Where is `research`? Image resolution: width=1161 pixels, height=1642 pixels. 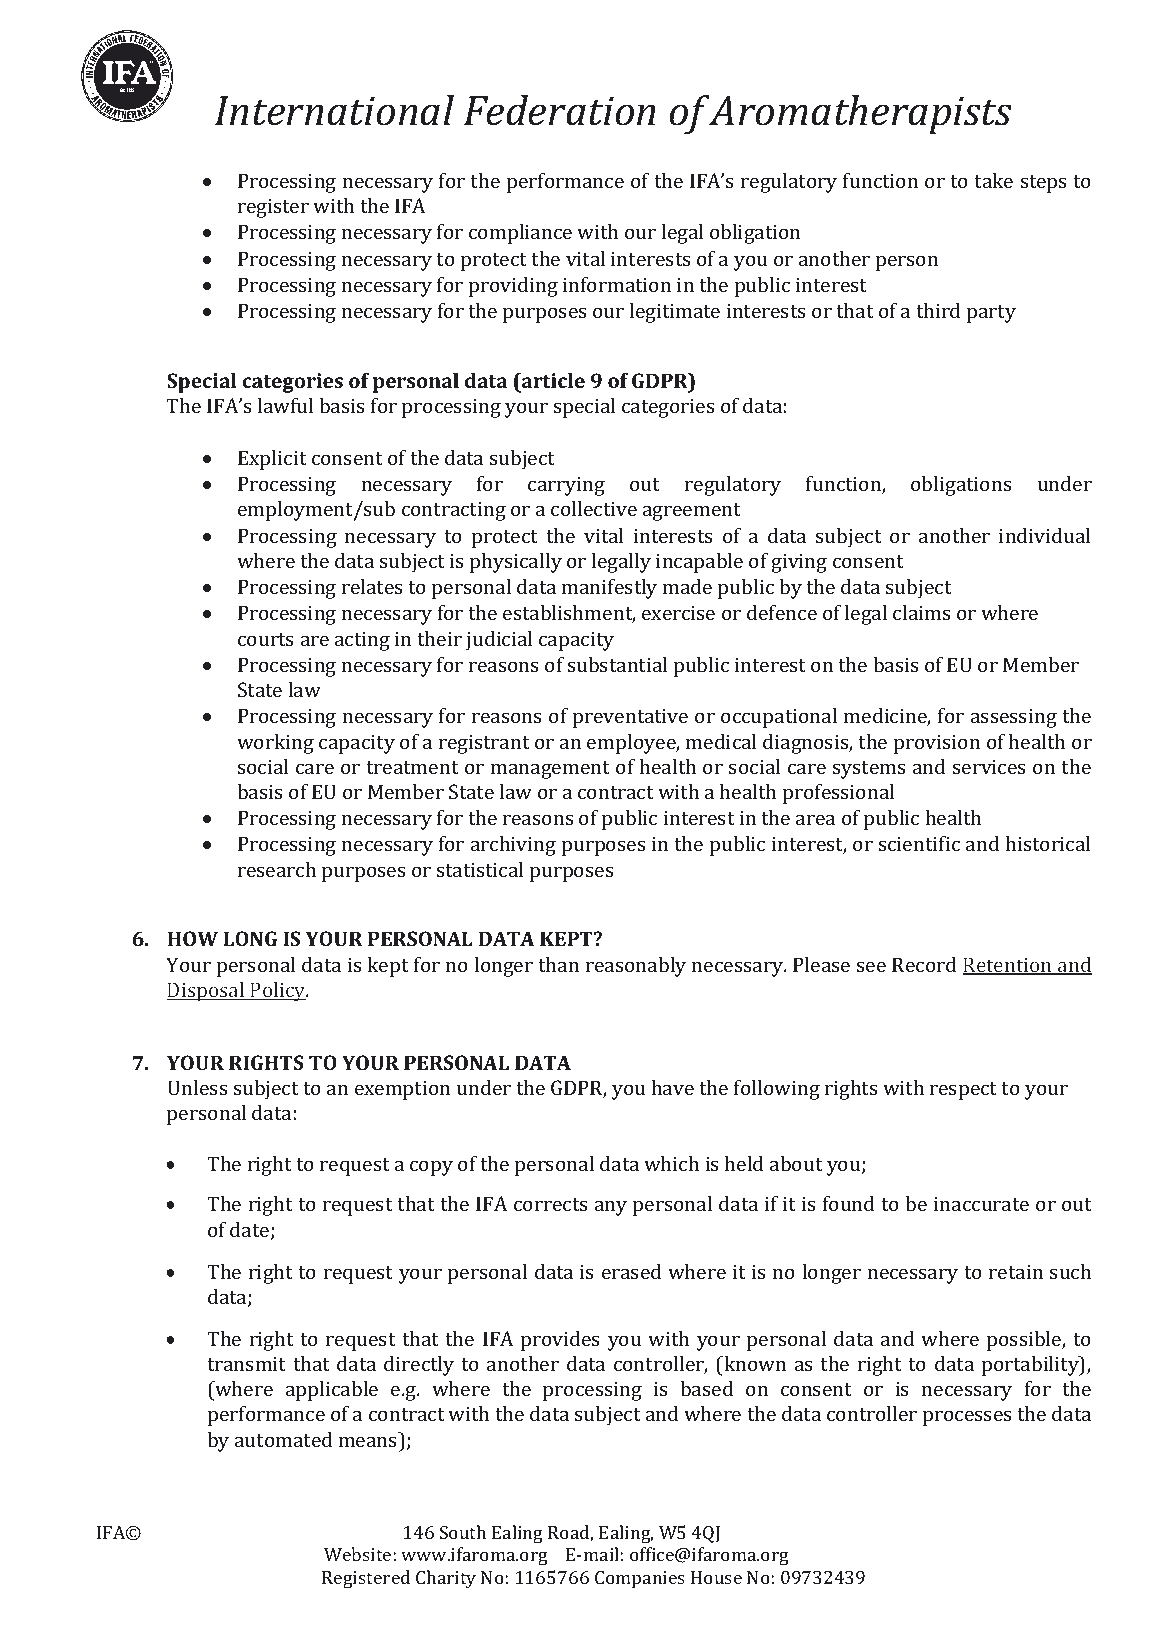 research is located at coordinates (277, 869).
